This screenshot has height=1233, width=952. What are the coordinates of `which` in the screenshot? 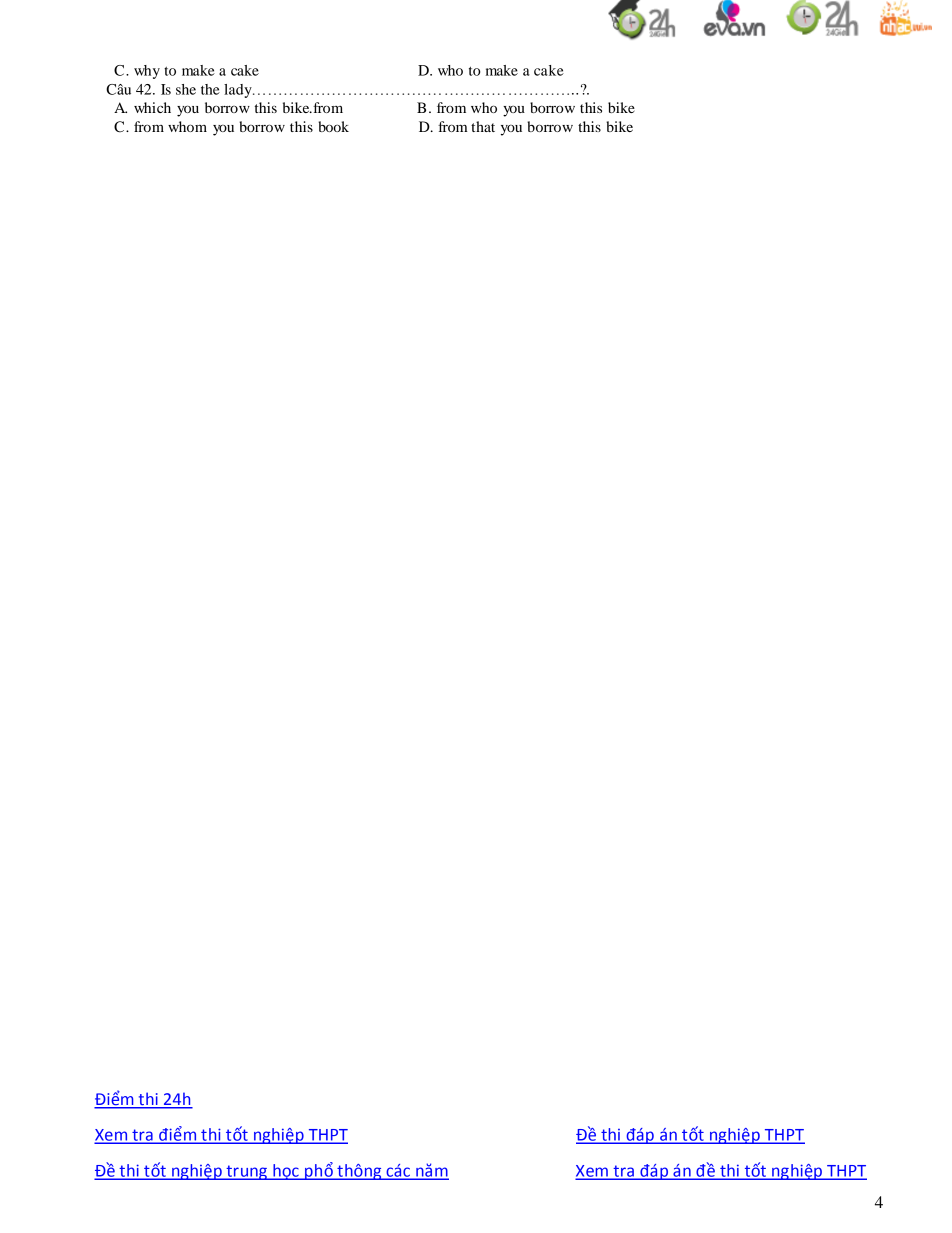 It's located at (152, 107).
